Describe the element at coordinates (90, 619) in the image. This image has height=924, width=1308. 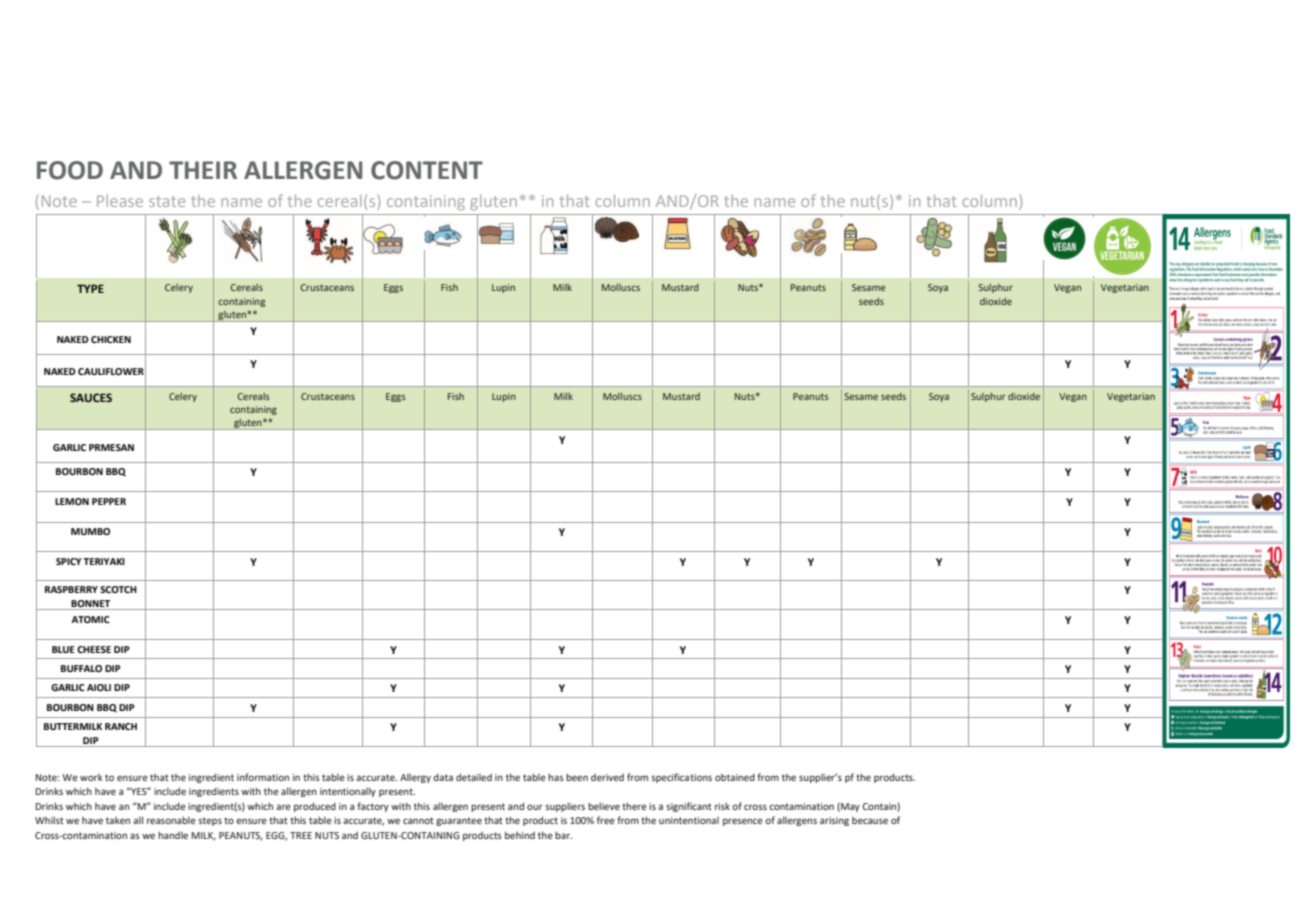
I see `ATOMIC` at that location.
